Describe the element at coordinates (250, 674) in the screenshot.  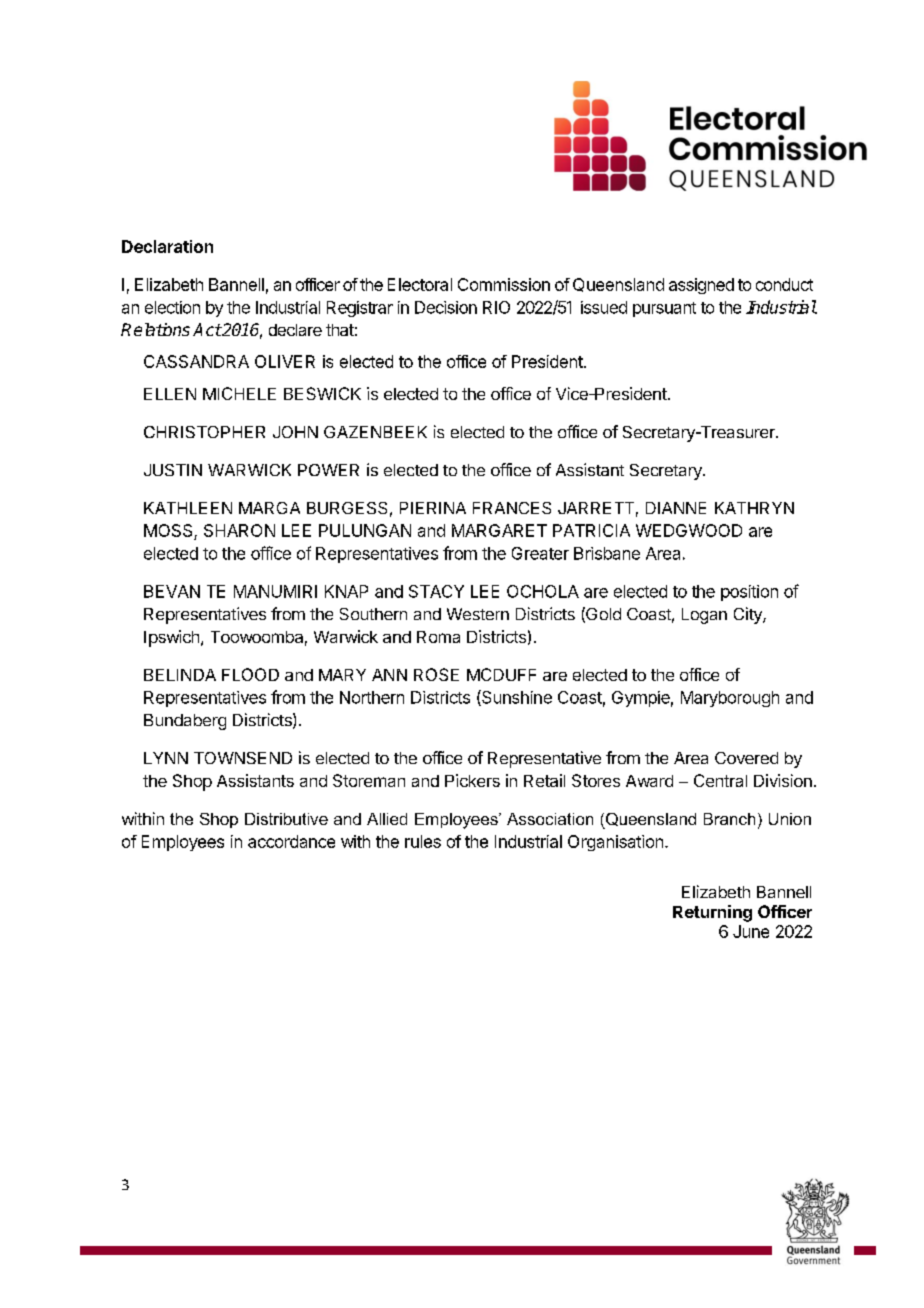
I see `FLOOD` at that location.
